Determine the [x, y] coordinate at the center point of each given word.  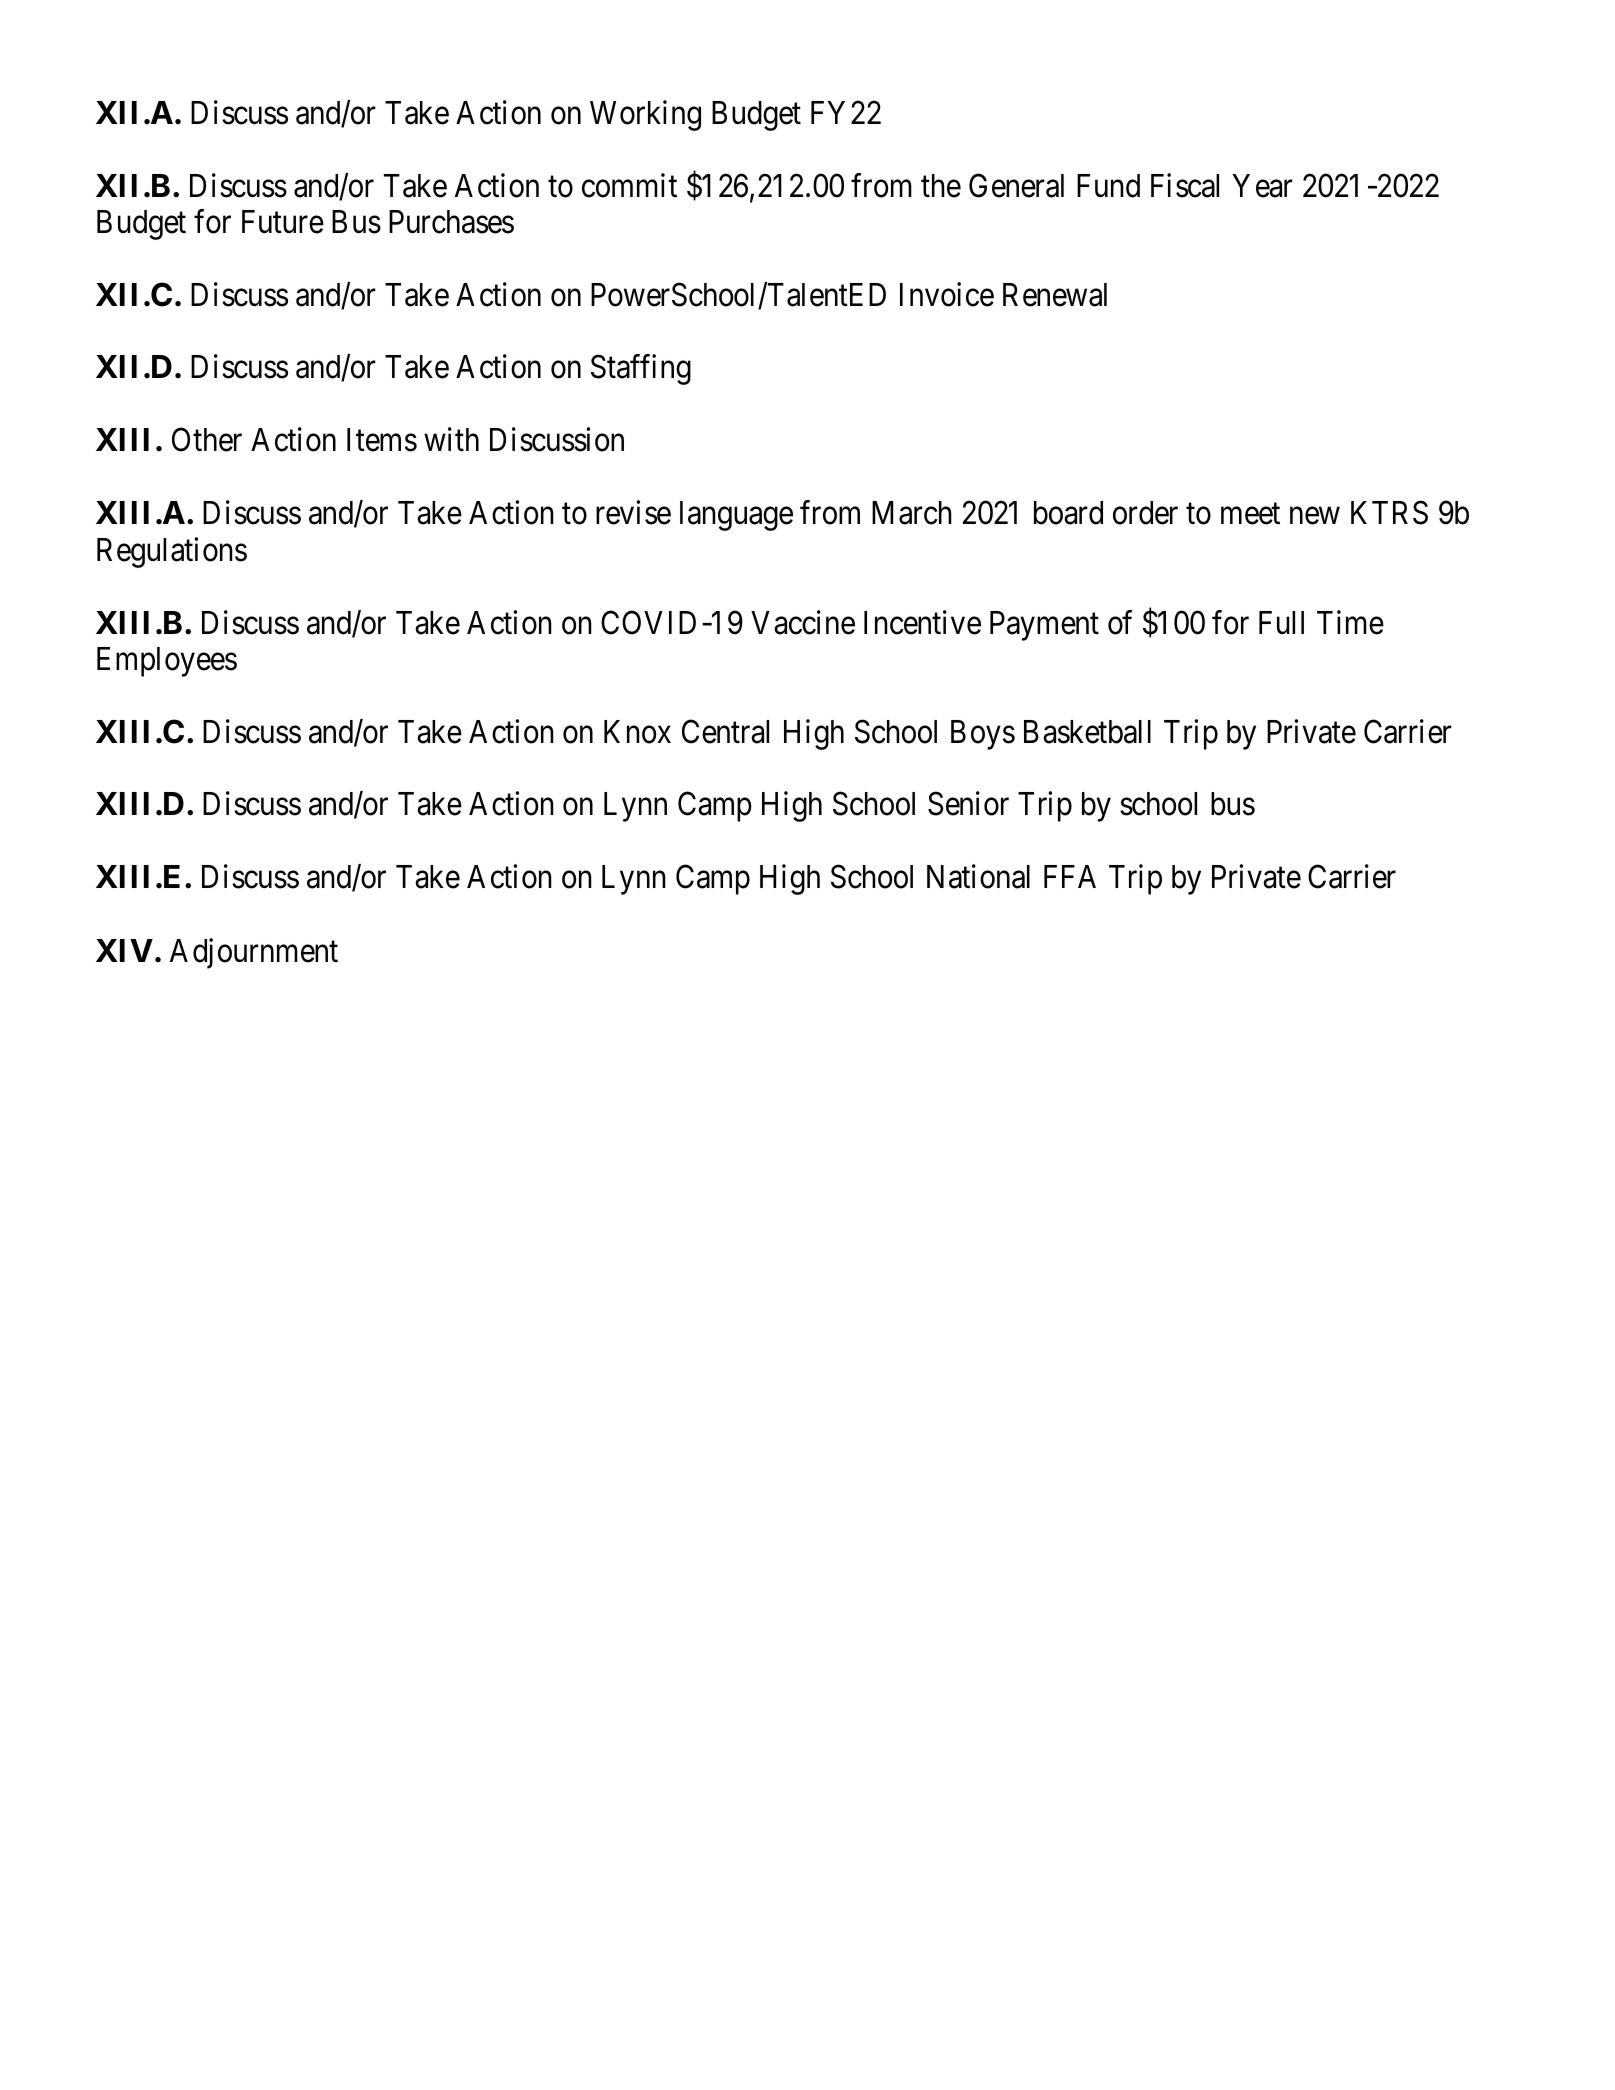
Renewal [1055, 295]
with [451, 439]
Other [207, 440]
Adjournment [254, 953]
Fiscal [1185, 185]
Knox [637, 732]
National [978, 877]
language [736, 516]
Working [645, 115]
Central [725, 731]
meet [1250, 514]
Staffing [641, 370]
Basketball [1087, 732]
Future [283, 222]
